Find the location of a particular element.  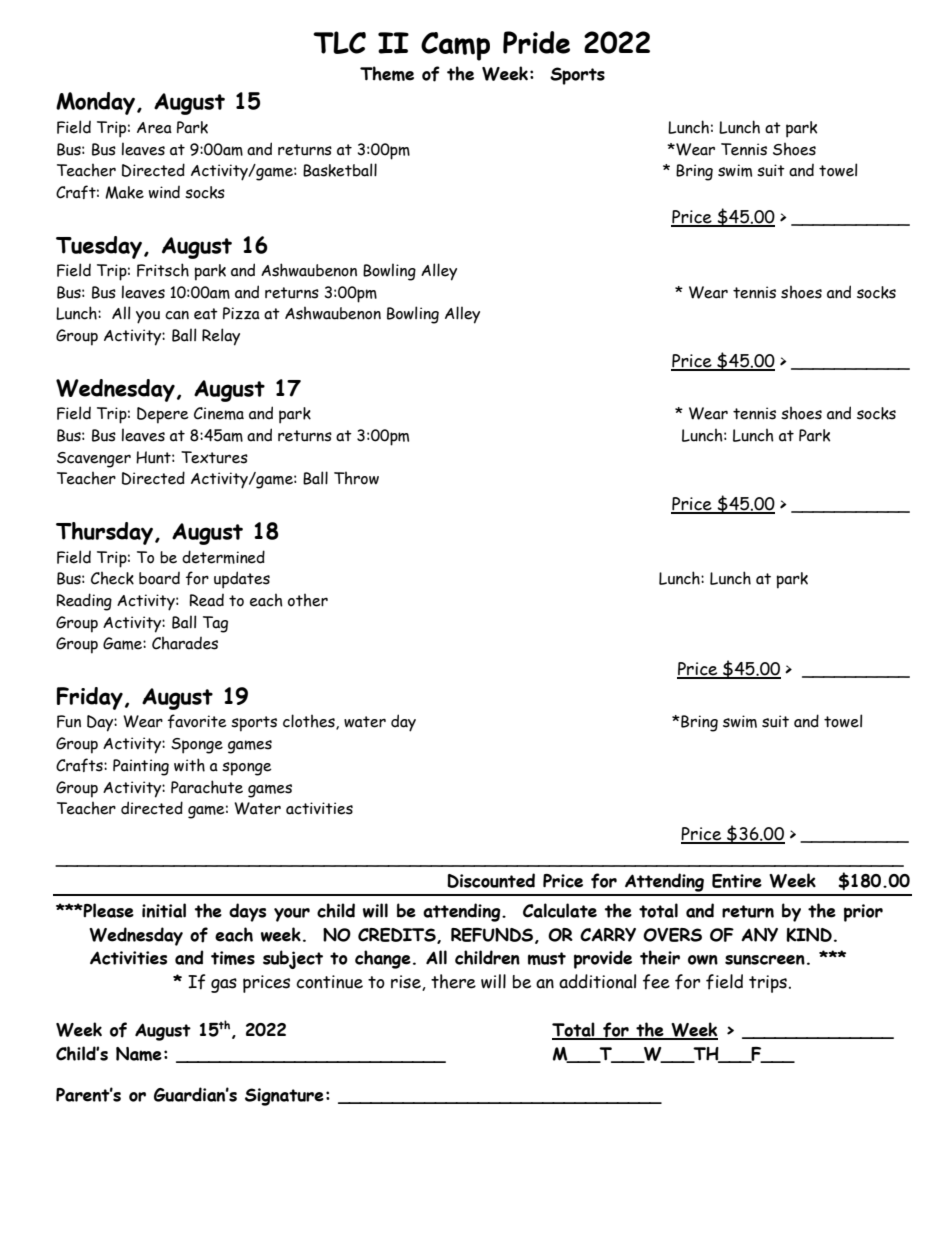

Entire is located at coordinates (737, 881).
